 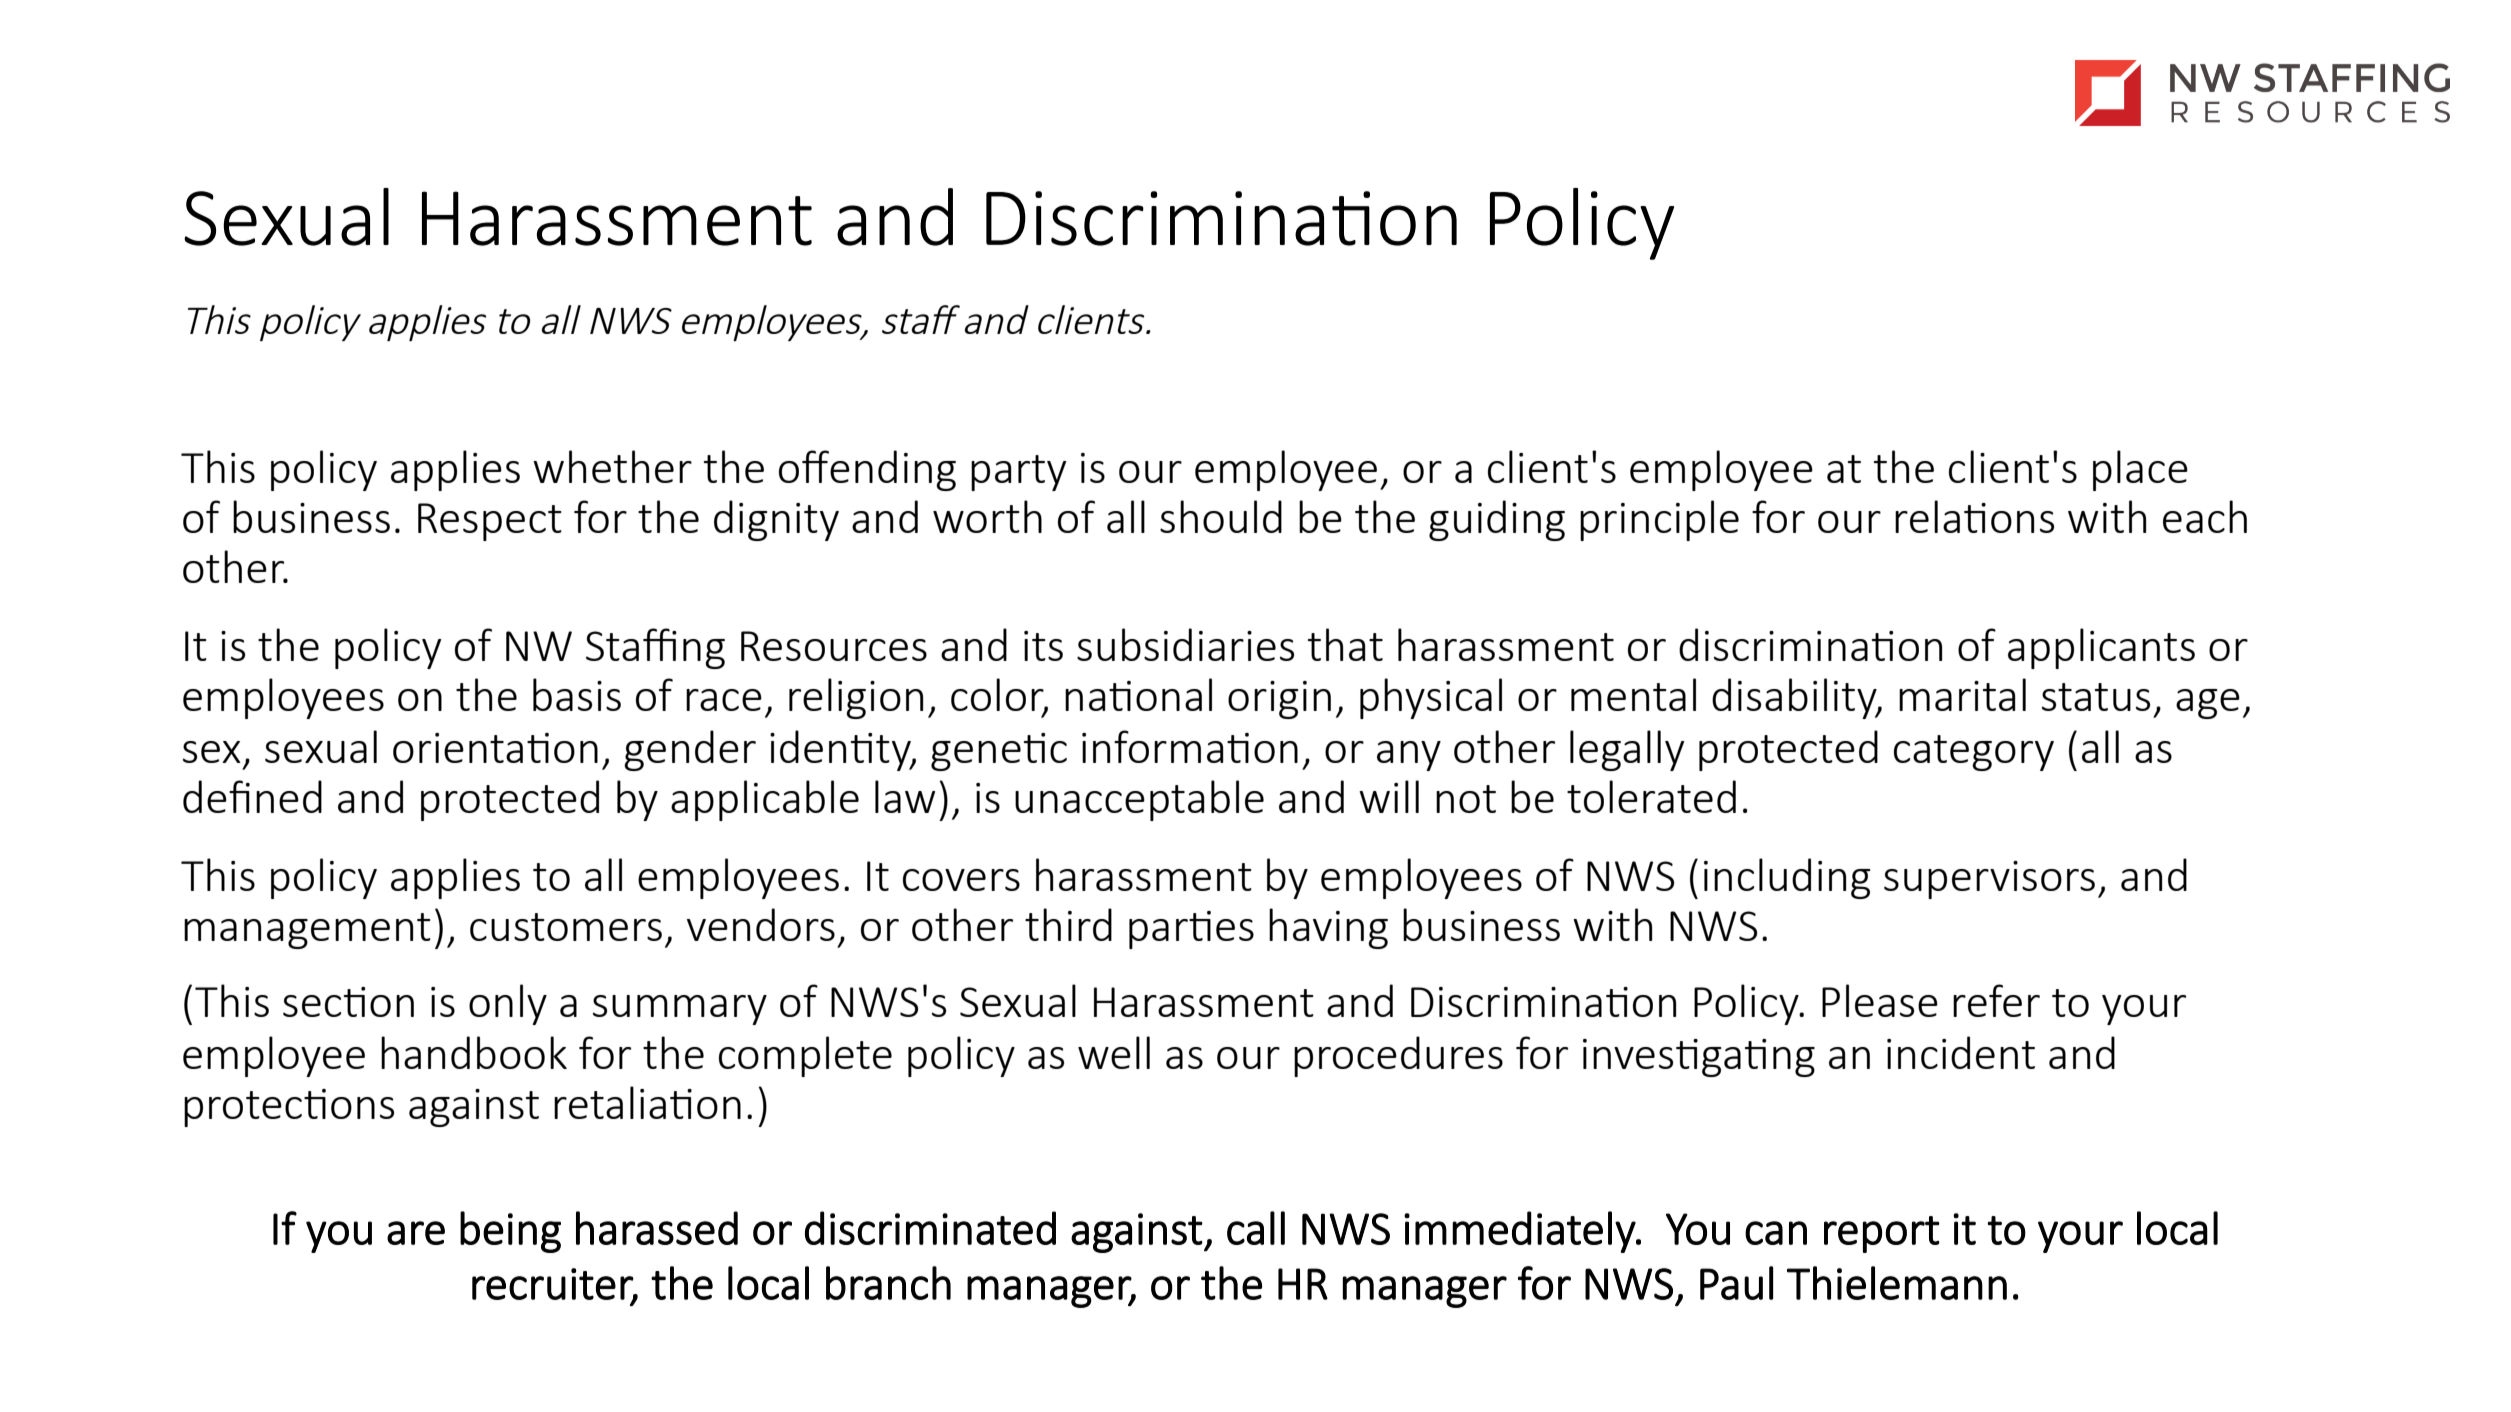 What do you see at coordinates (612, 466) in the image?
I see `whether` at bounding box center [612, 466].
